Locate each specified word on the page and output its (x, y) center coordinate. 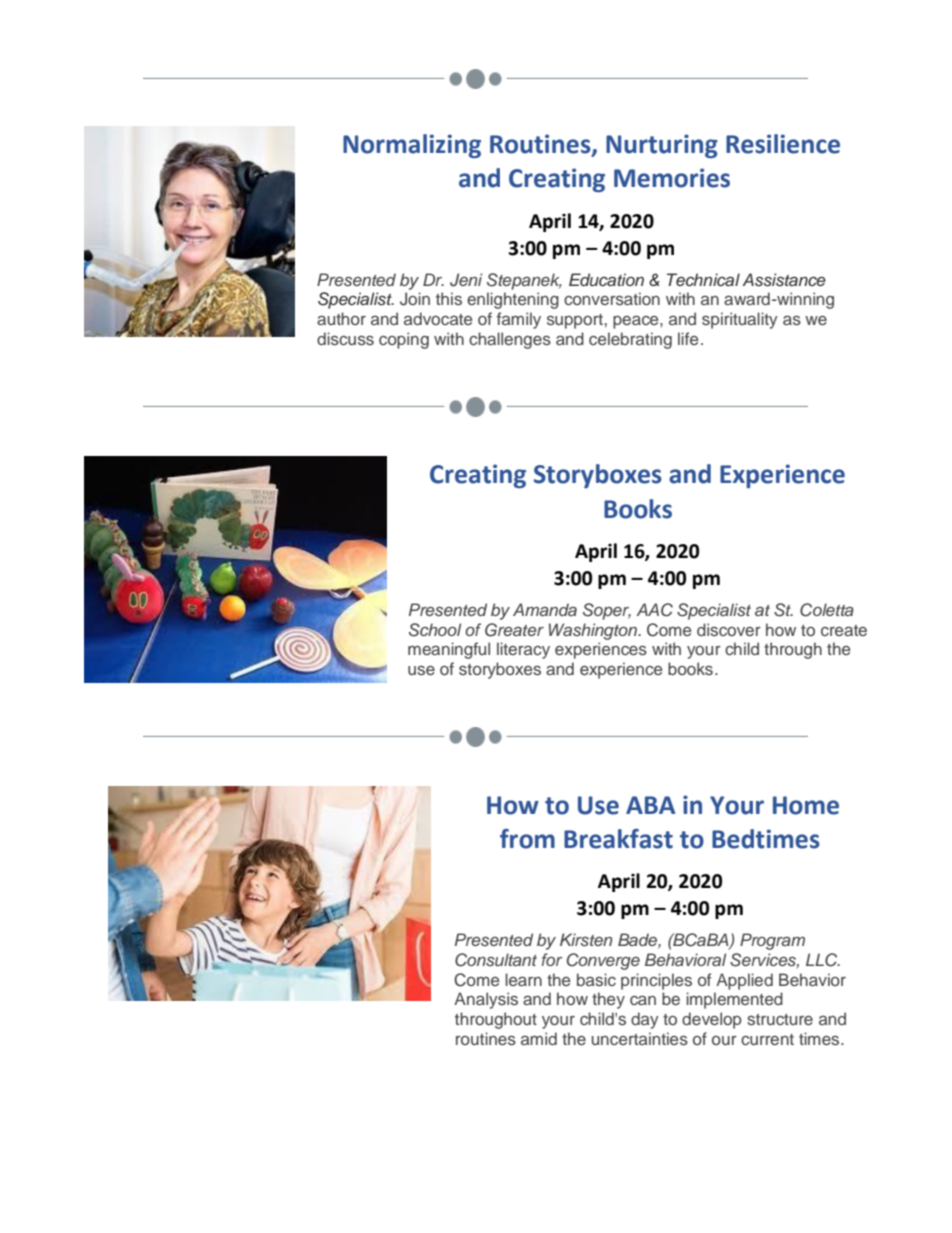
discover (729, 630)
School (435, 630)
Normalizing (412, 146)
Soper (607, 611)
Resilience (783, 144)
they (608, 1000)
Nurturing (662, 146)
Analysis (486, 1000)
